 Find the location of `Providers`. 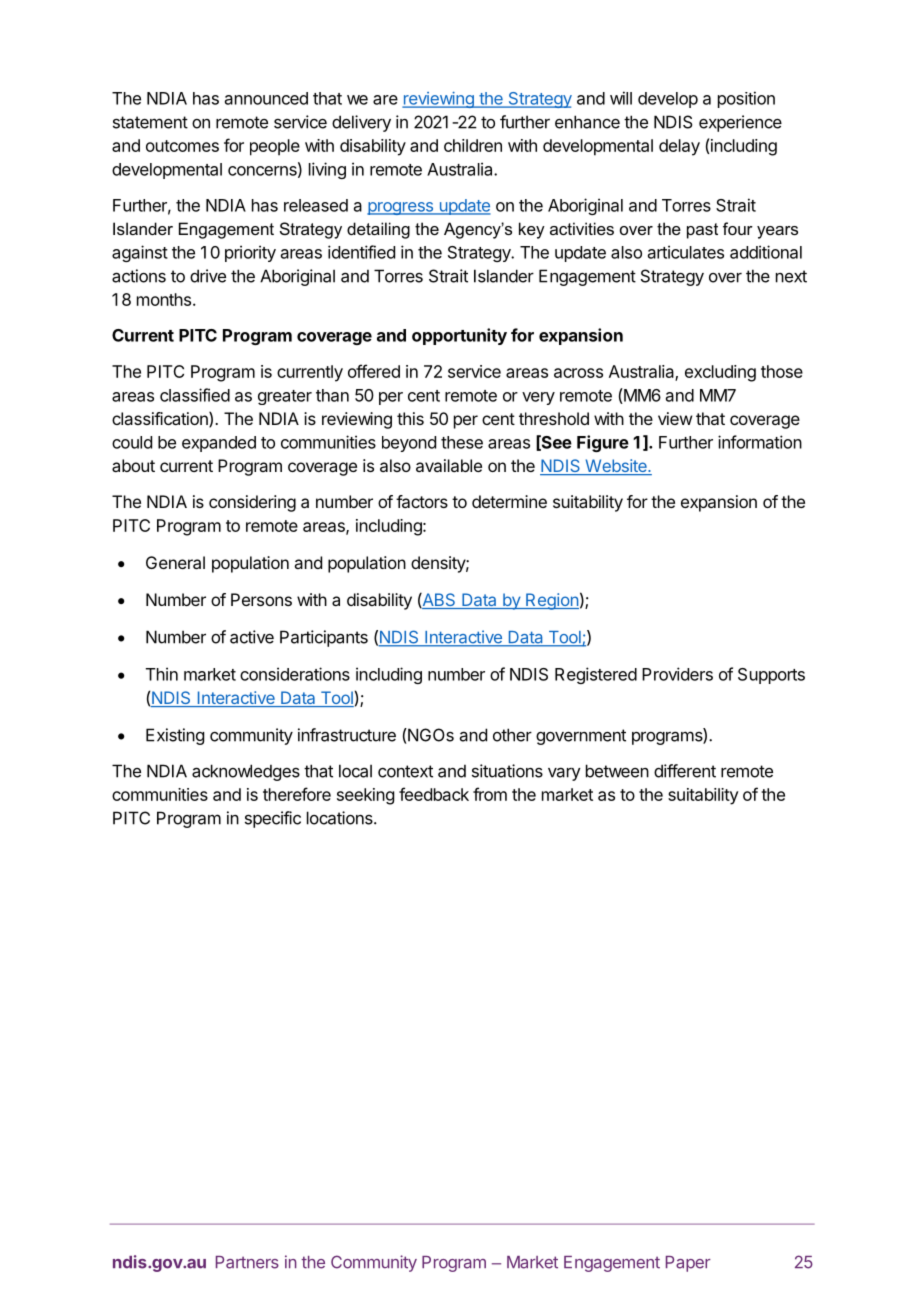

Providers is located at coordinates (677, 674).
